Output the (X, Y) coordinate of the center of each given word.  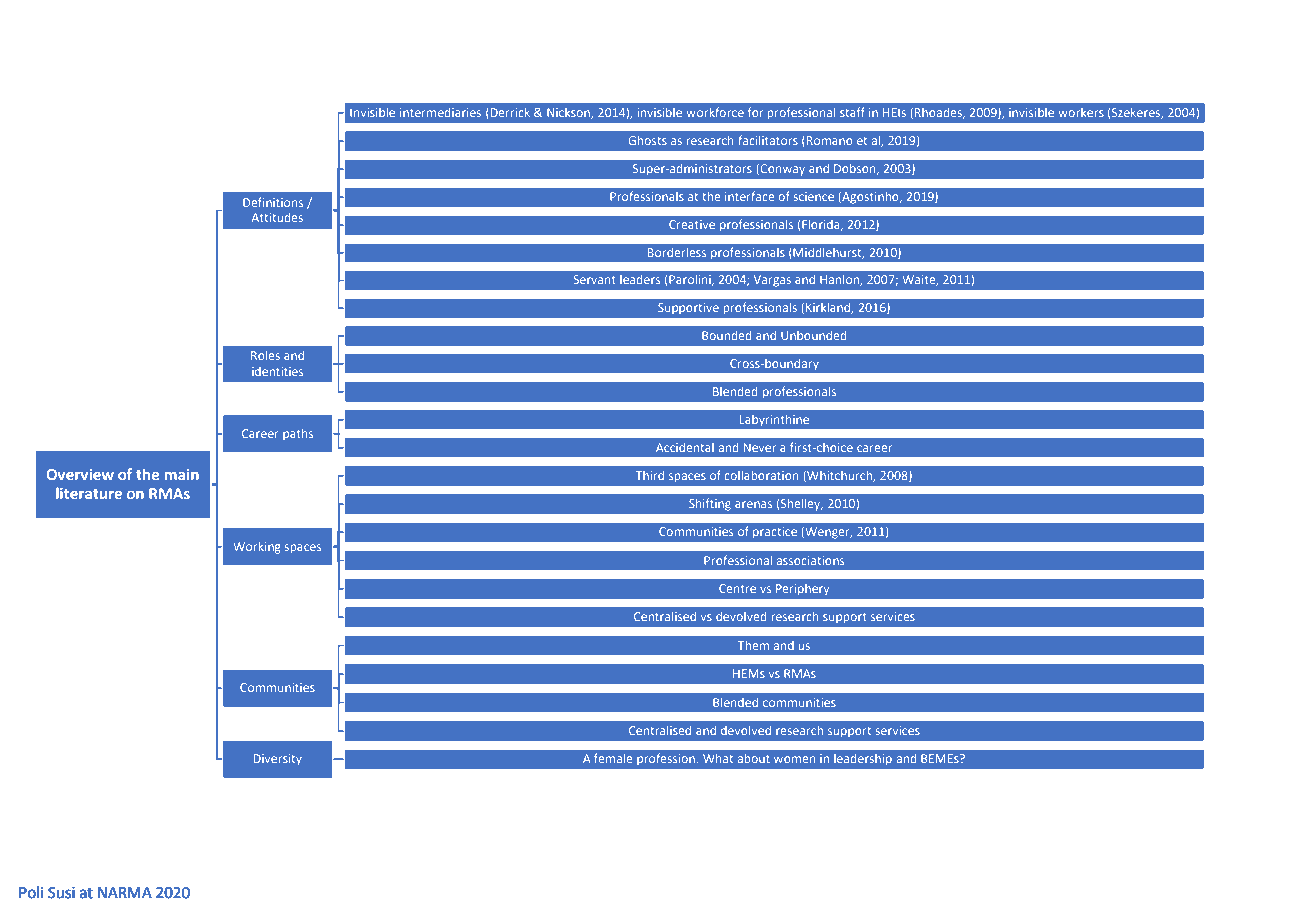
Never (760, 447)
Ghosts (648, 140)
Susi (61, 893)
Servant (595, 279)
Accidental (685, 447)
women (794, 759)
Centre (737, 588)
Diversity (278, 760)
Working (257, 548)
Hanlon (841, 280)
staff (852, 112)
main (182, 474)
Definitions (273, 202)
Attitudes (277, 217)
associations (810, 560)
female (613, 758)
